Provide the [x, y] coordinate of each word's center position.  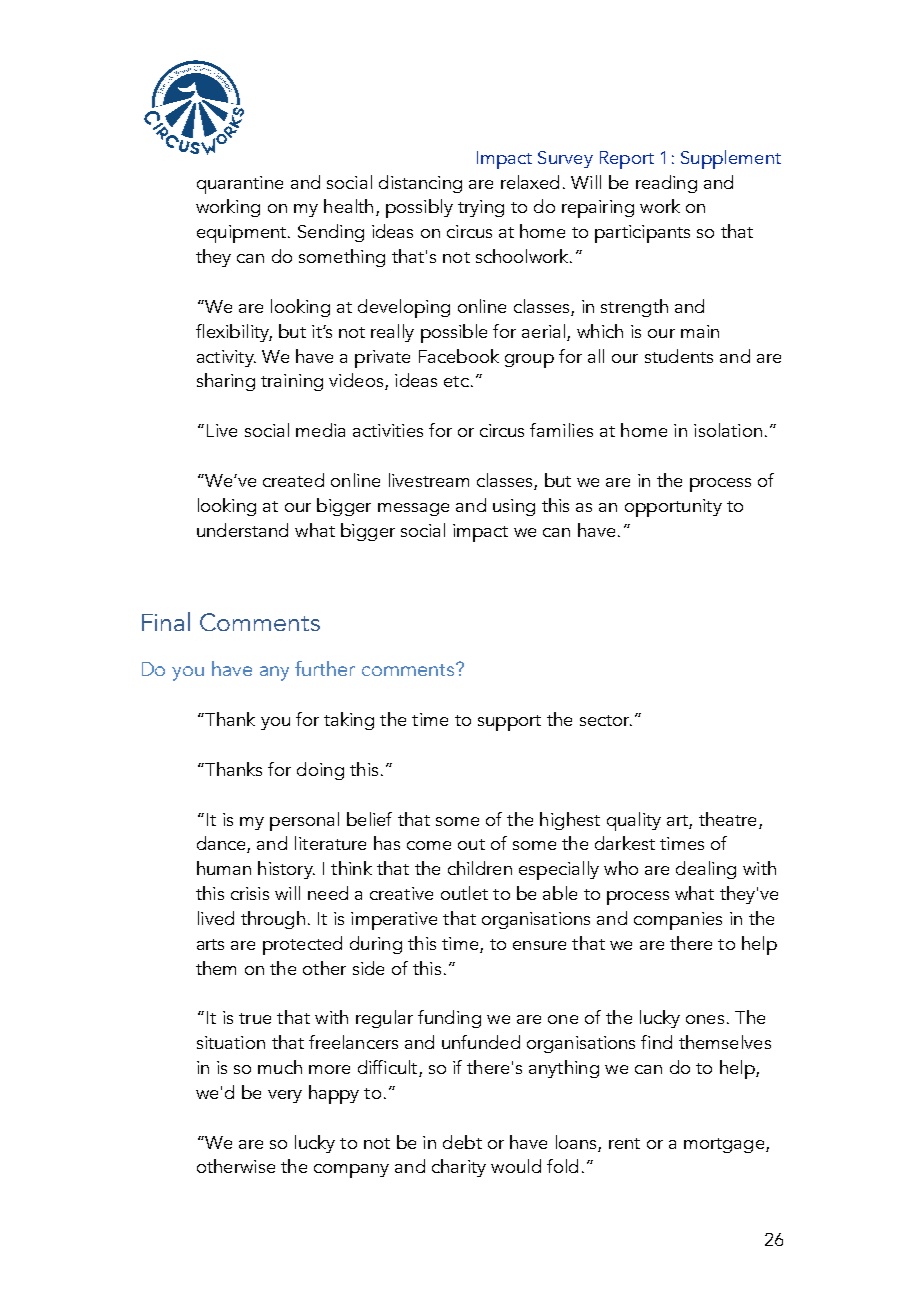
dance [222, 844]
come [429, 845]
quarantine [240, 185]
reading [666, 184]
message [413, 509]
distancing [420, 184]
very [285, 1096]
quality [634, 821]
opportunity [673, 508]
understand [242, 530]
